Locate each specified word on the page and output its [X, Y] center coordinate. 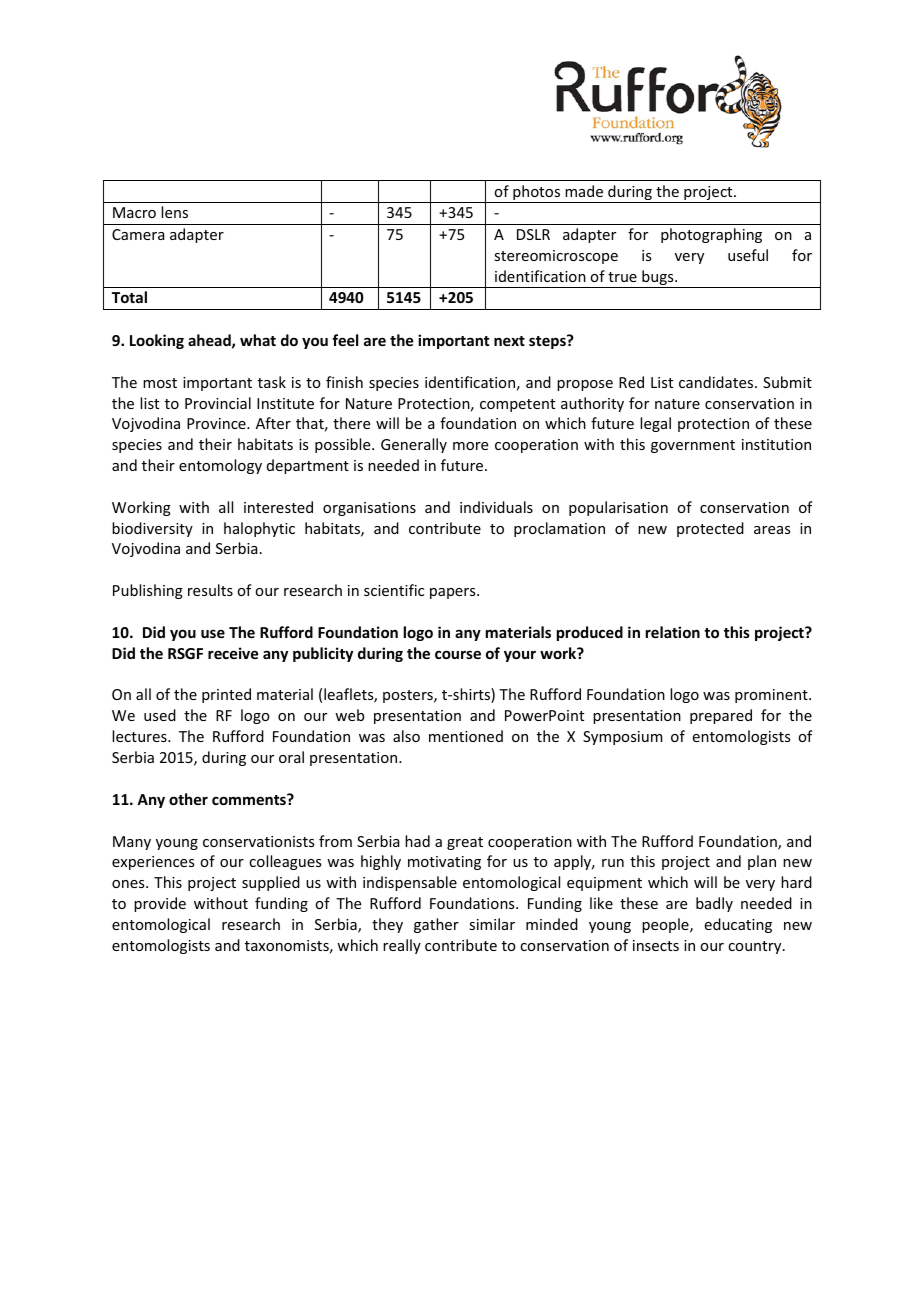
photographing [711, 235]
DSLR [533, 234]
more [470, 446]
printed [226, 695]
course [458, 654]
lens [174, 212]
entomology [220, 466]
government [693, 446]
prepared [721, 716]
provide [160, 904]
